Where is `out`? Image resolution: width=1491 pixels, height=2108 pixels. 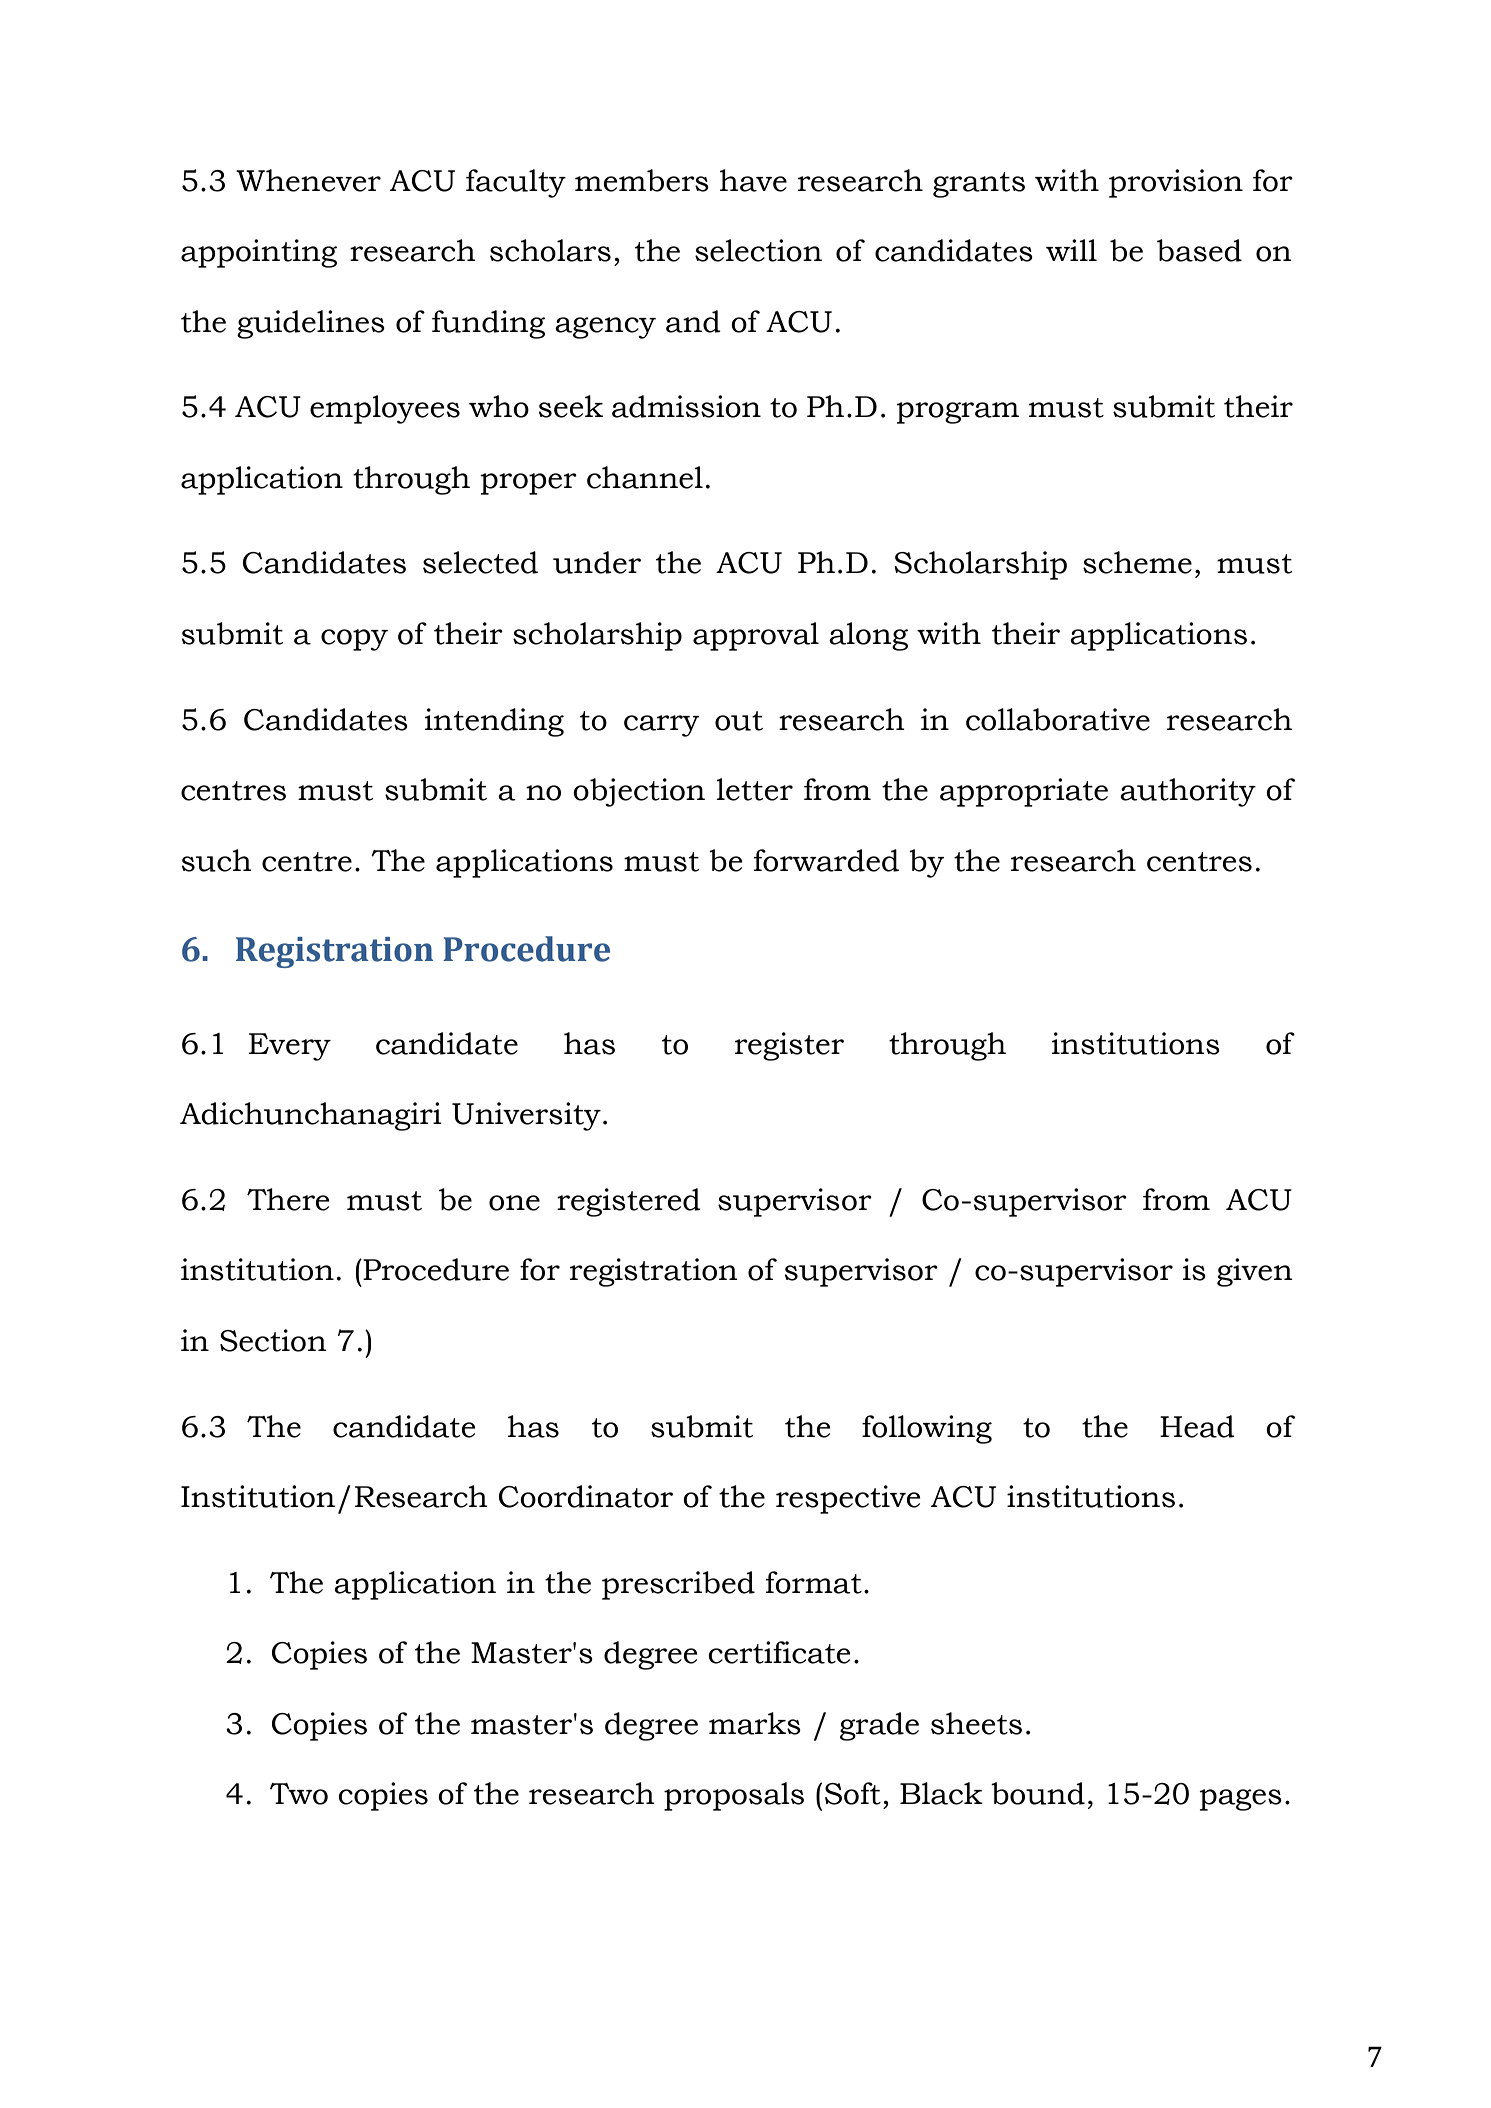
out is located at coordinates (739, 721).
